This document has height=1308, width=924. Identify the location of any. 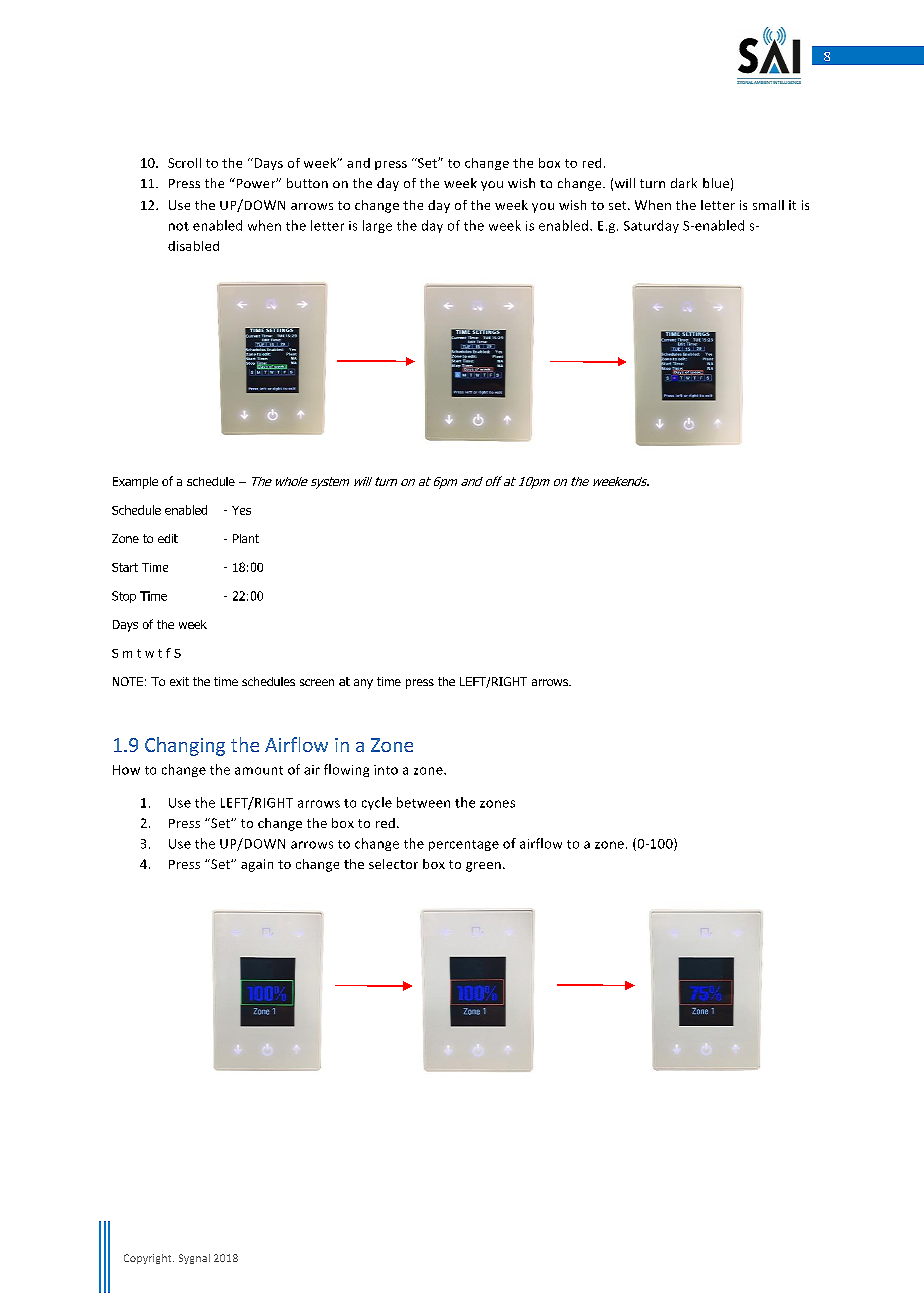
(363, 684).
